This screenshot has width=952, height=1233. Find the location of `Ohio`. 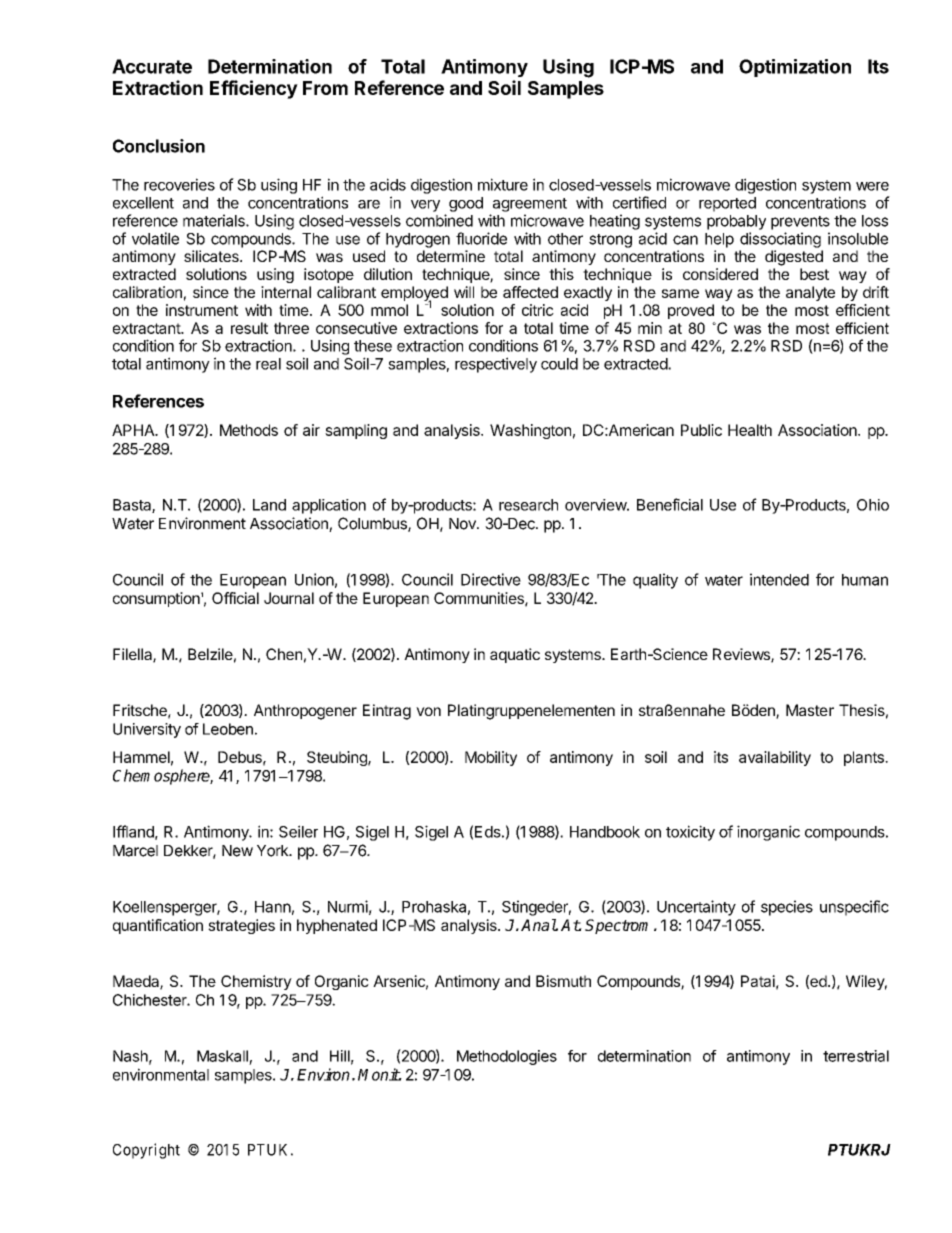

Ohio is located at coordinates (873, 505).
